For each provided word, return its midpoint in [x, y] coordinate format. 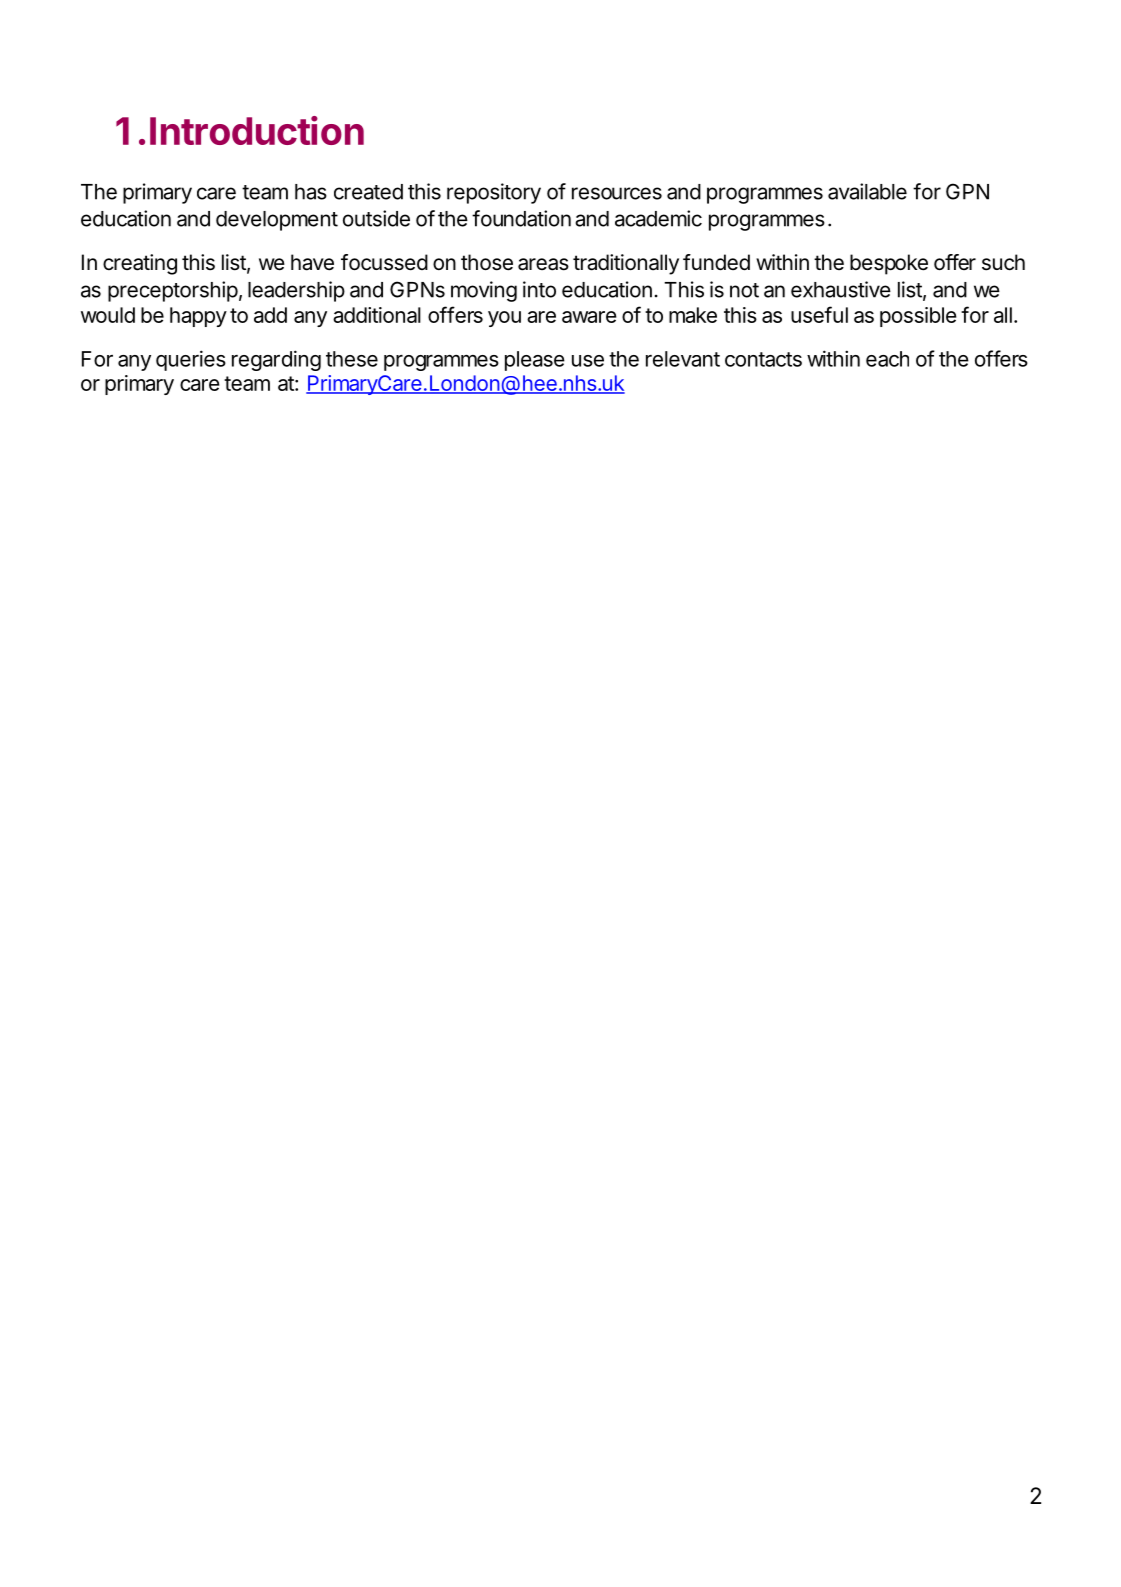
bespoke [889, 264]
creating [140, 264]
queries [191, 360]
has [311, 192]
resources [617, 193]
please [535, 361]
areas [543, 264]
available [867, 191]
